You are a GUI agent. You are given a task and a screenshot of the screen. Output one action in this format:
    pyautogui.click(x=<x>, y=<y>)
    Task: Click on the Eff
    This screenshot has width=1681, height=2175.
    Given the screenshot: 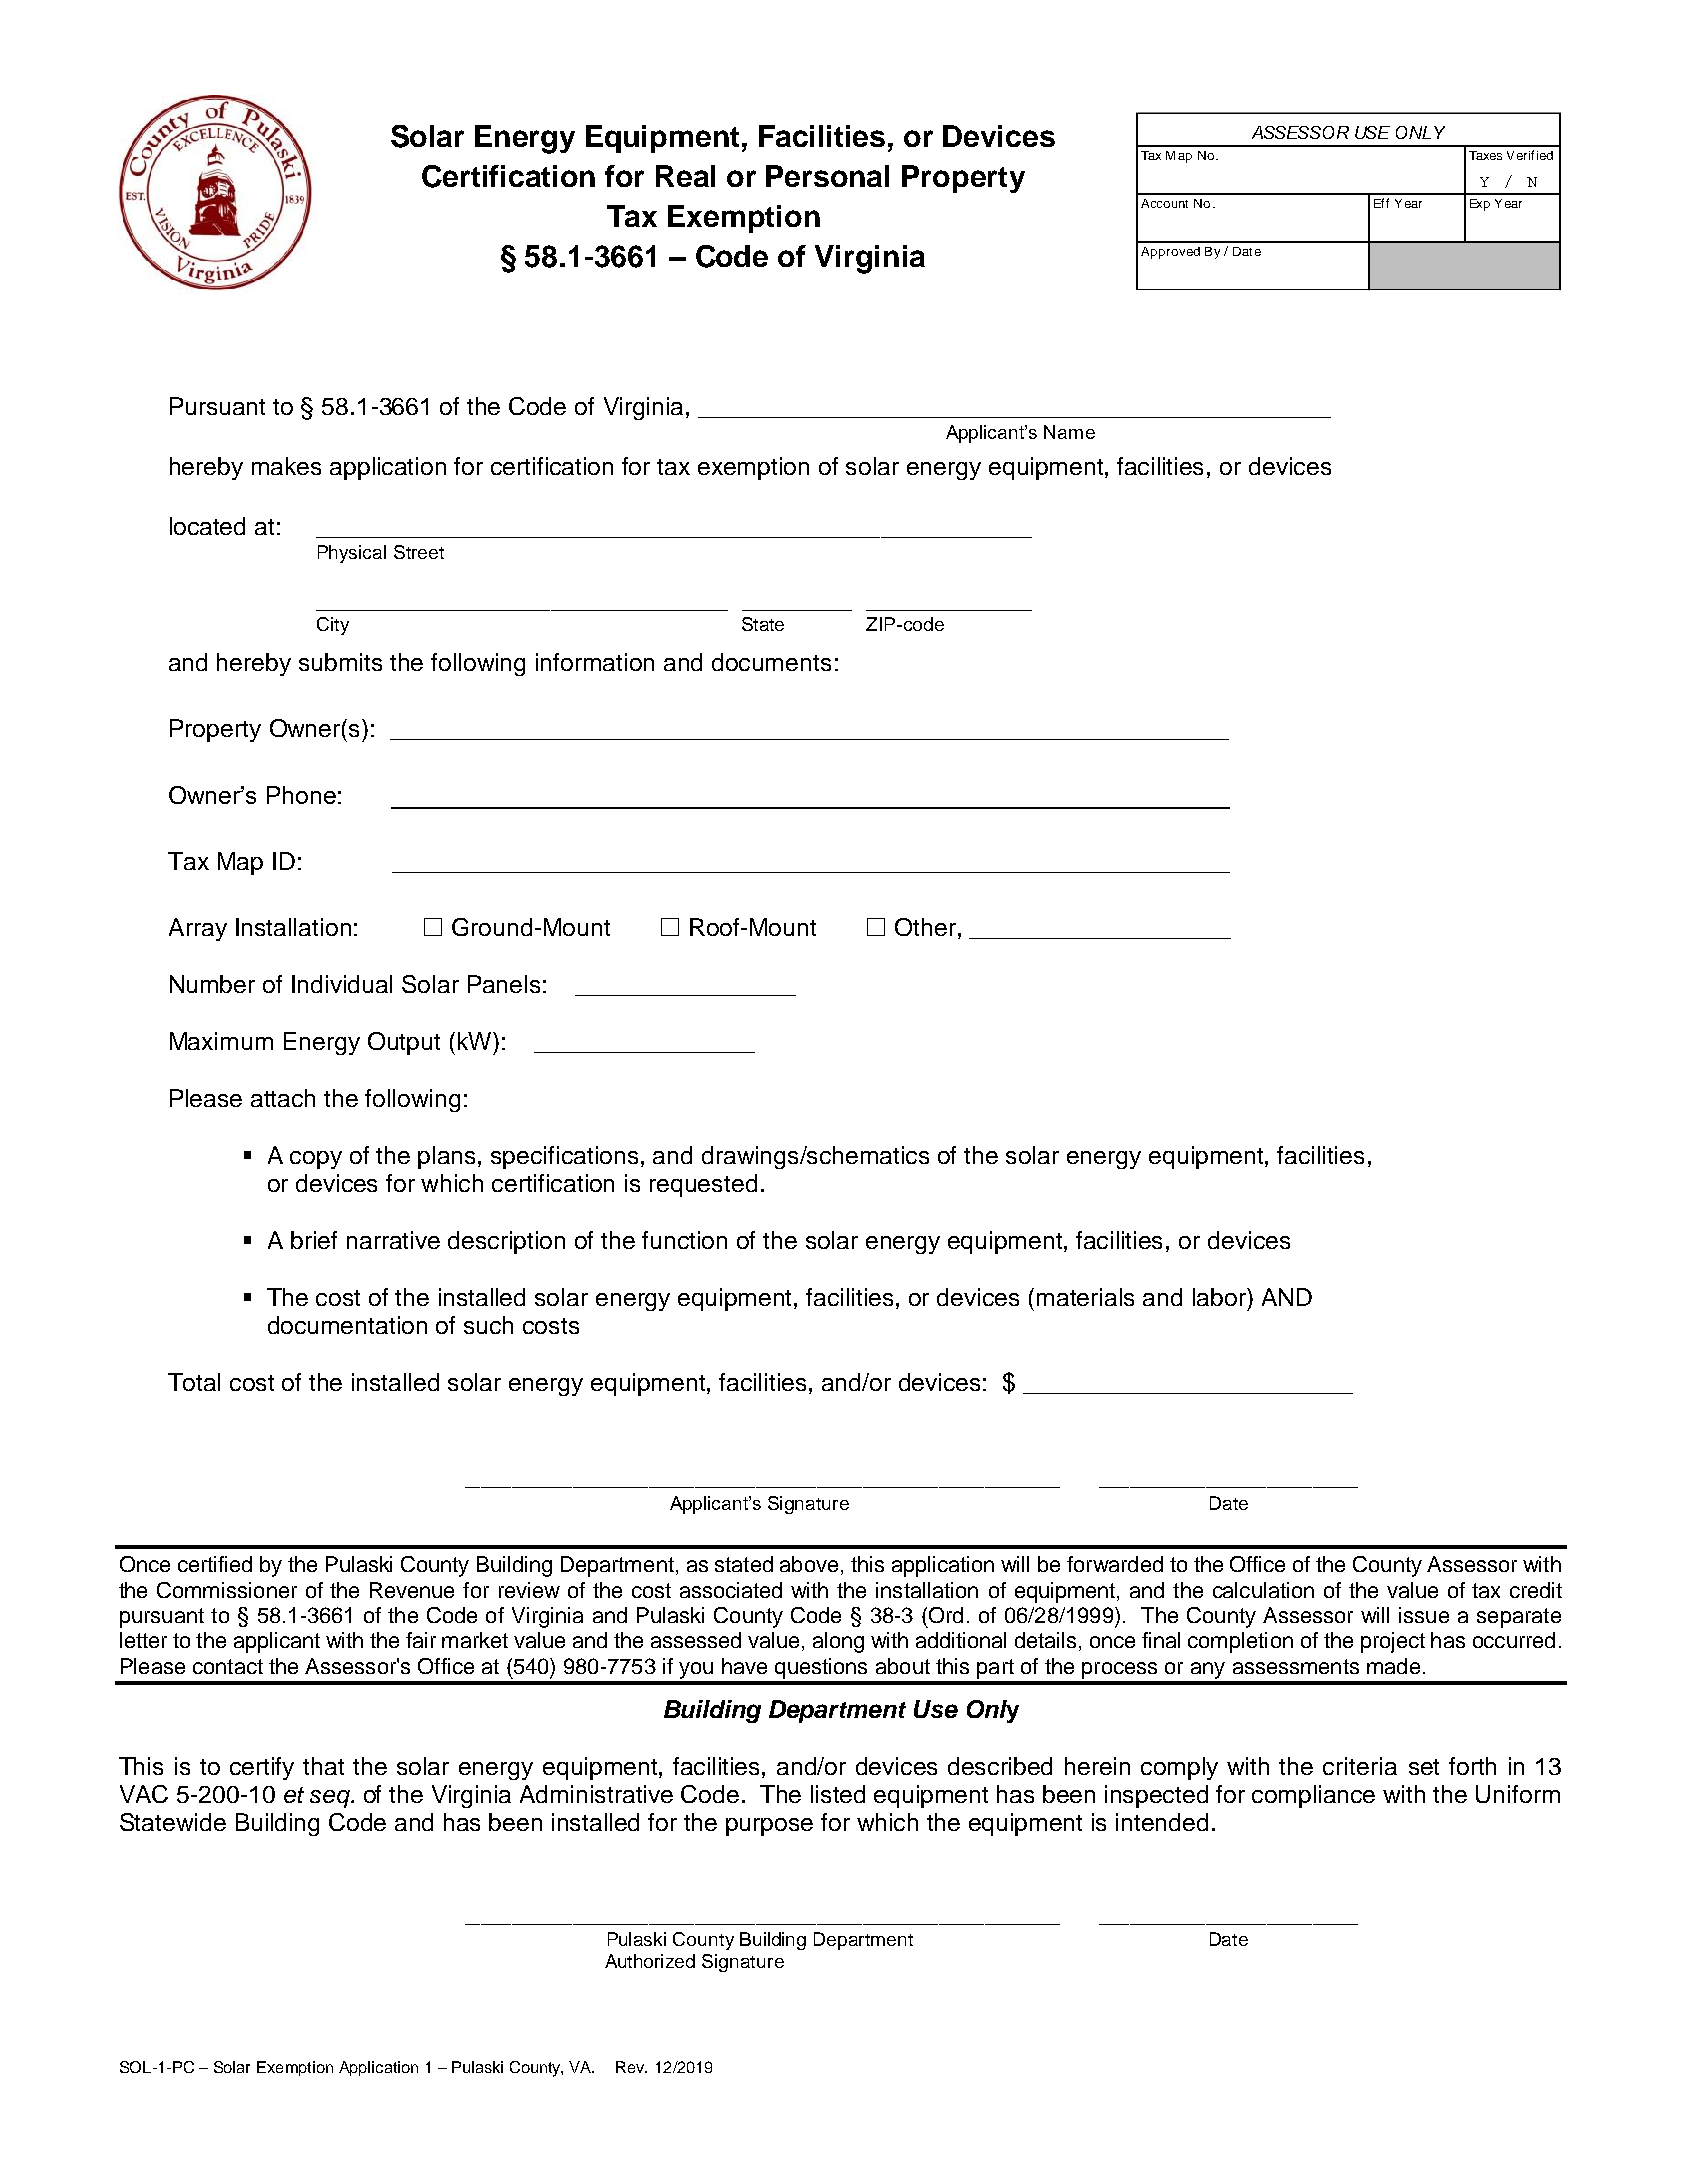 What is the action you would take?
    pyautogui.click(x=1381, y=203)
